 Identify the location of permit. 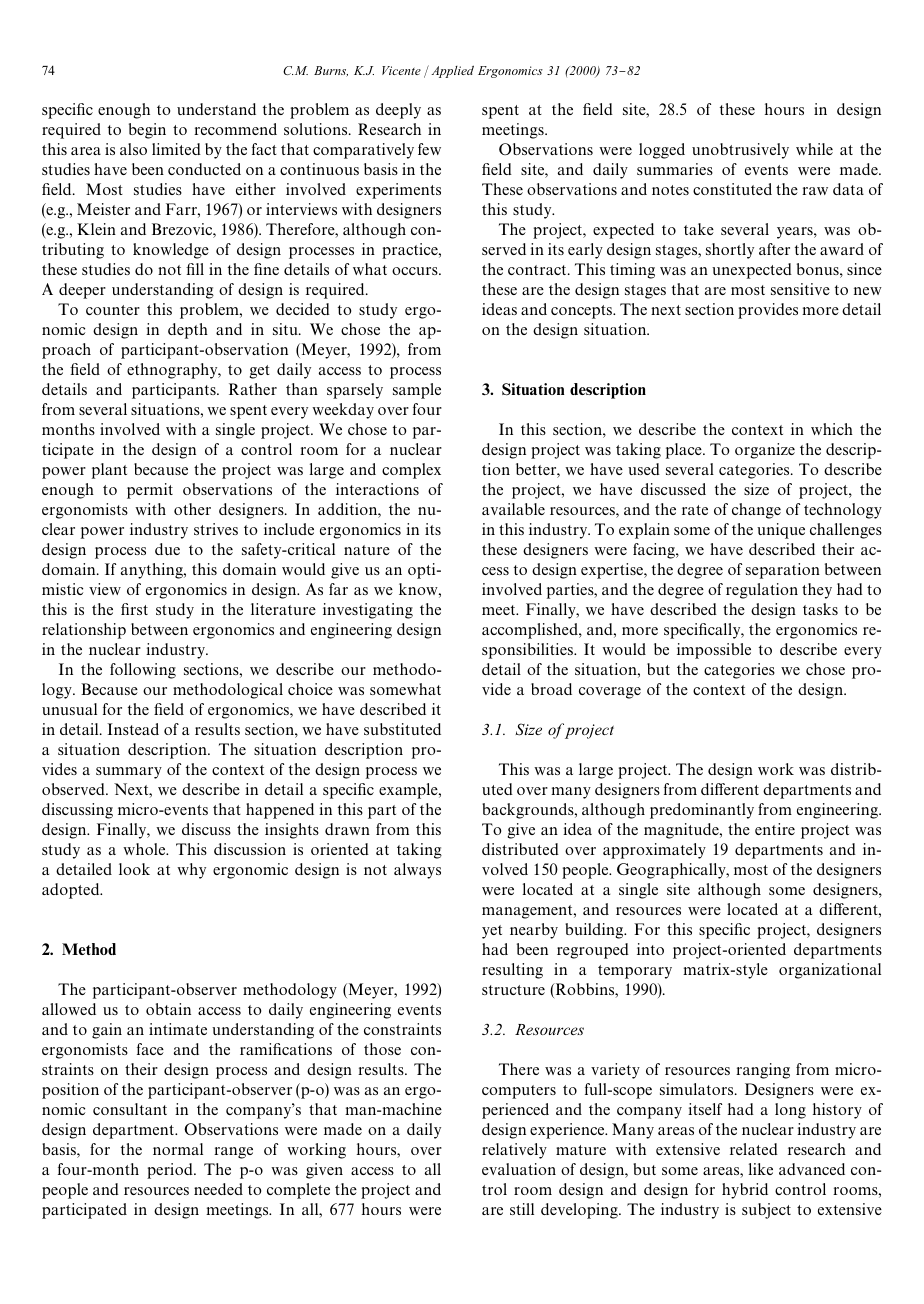
(150, 491).
